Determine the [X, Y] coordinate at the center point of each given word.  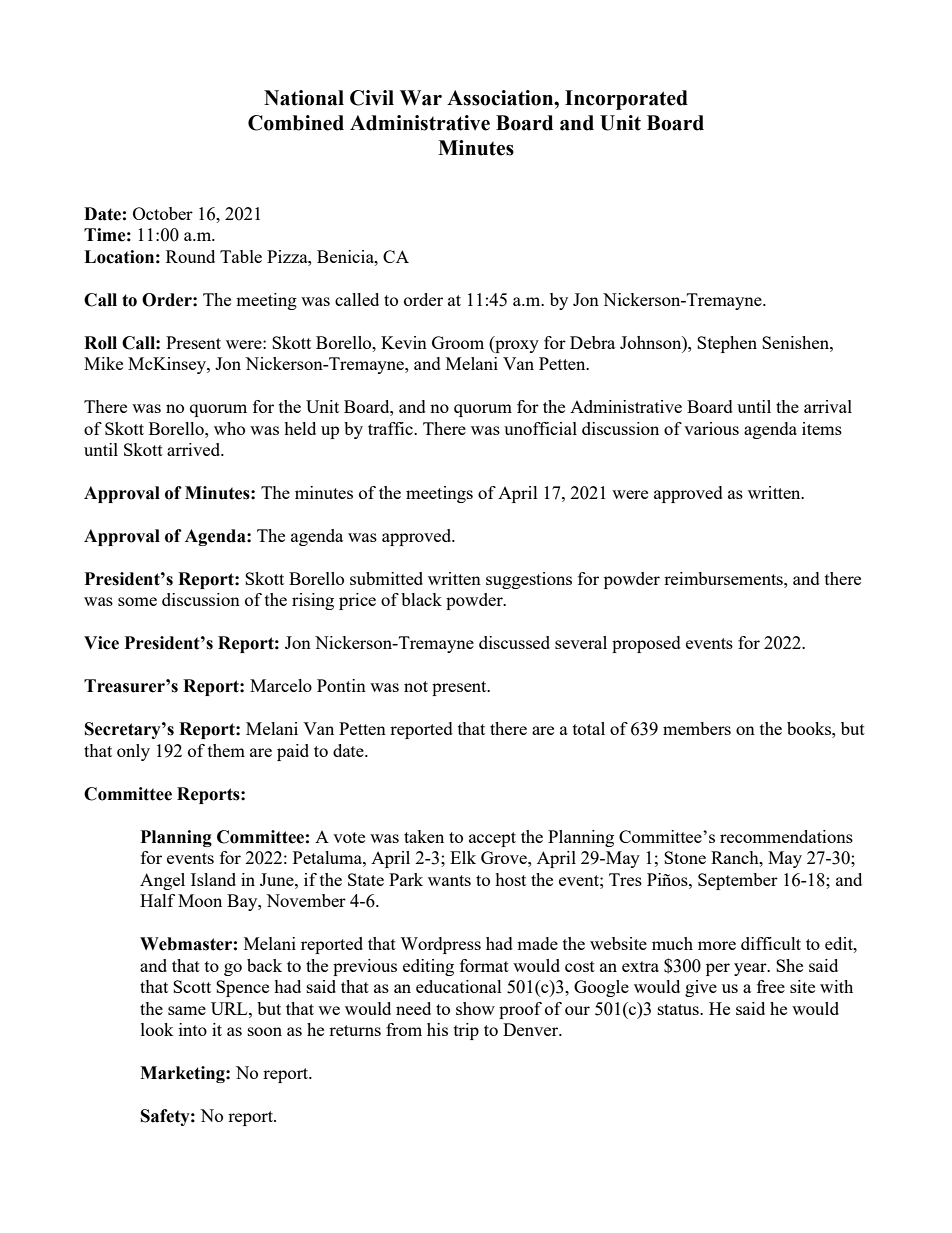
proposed [646, 644]
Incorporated [626, 100]
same [187, 1010]
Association [501, 98]
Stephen [727, 344]
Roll [100, 343]
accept [492, 839]
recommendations [786, 836]
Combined [296, 123]
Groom [458, 342]
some [137, 601]
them [226, 750]
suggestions [529, 580]
